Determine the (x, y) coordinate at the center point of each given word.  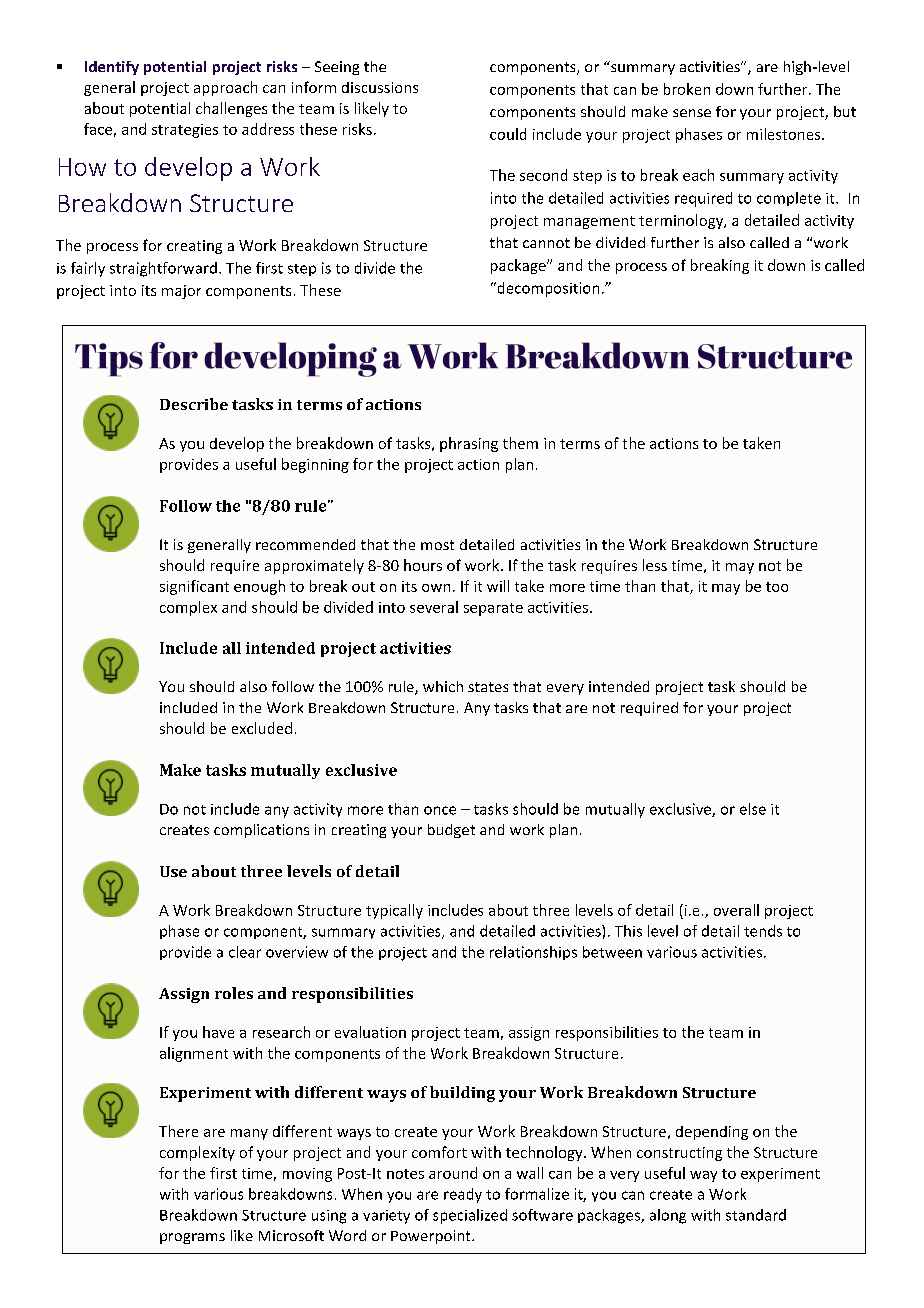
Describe (194, 404)
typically (394, 911)
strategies (185, 131)
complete (789, 199)
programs (192, 1238)
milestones (785, 134)
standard (756, 1215)
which (443, 686)
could (508, 134)
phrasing (469, 444)
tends (763, 931)
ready (463, 1195)
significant (194, 587)
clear (245, 952)
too (777, 587)
